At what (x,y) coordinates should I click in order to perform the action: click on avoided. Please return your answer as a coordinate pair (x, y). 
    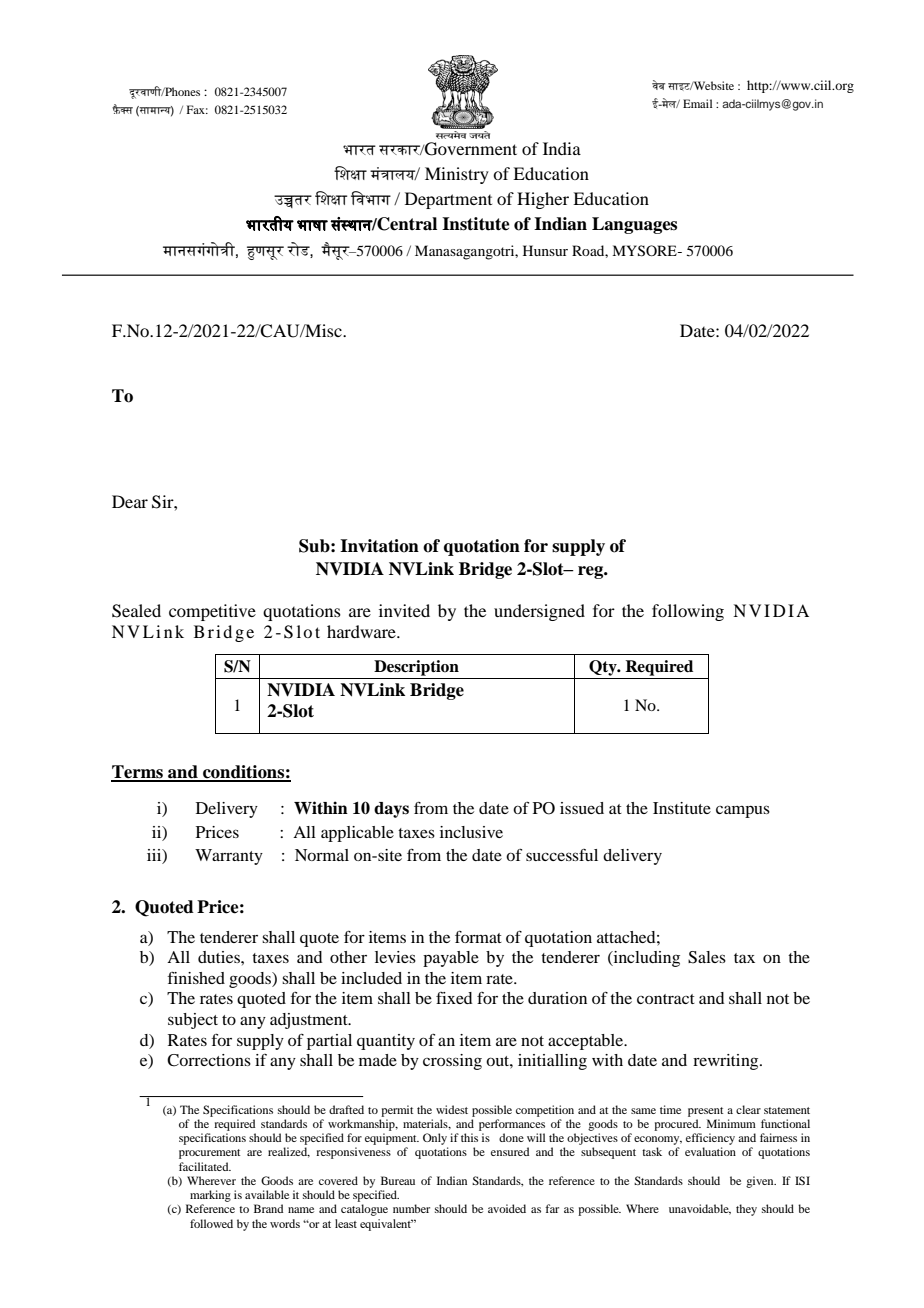
    Looking at the image, I should click on (507, 1208).
